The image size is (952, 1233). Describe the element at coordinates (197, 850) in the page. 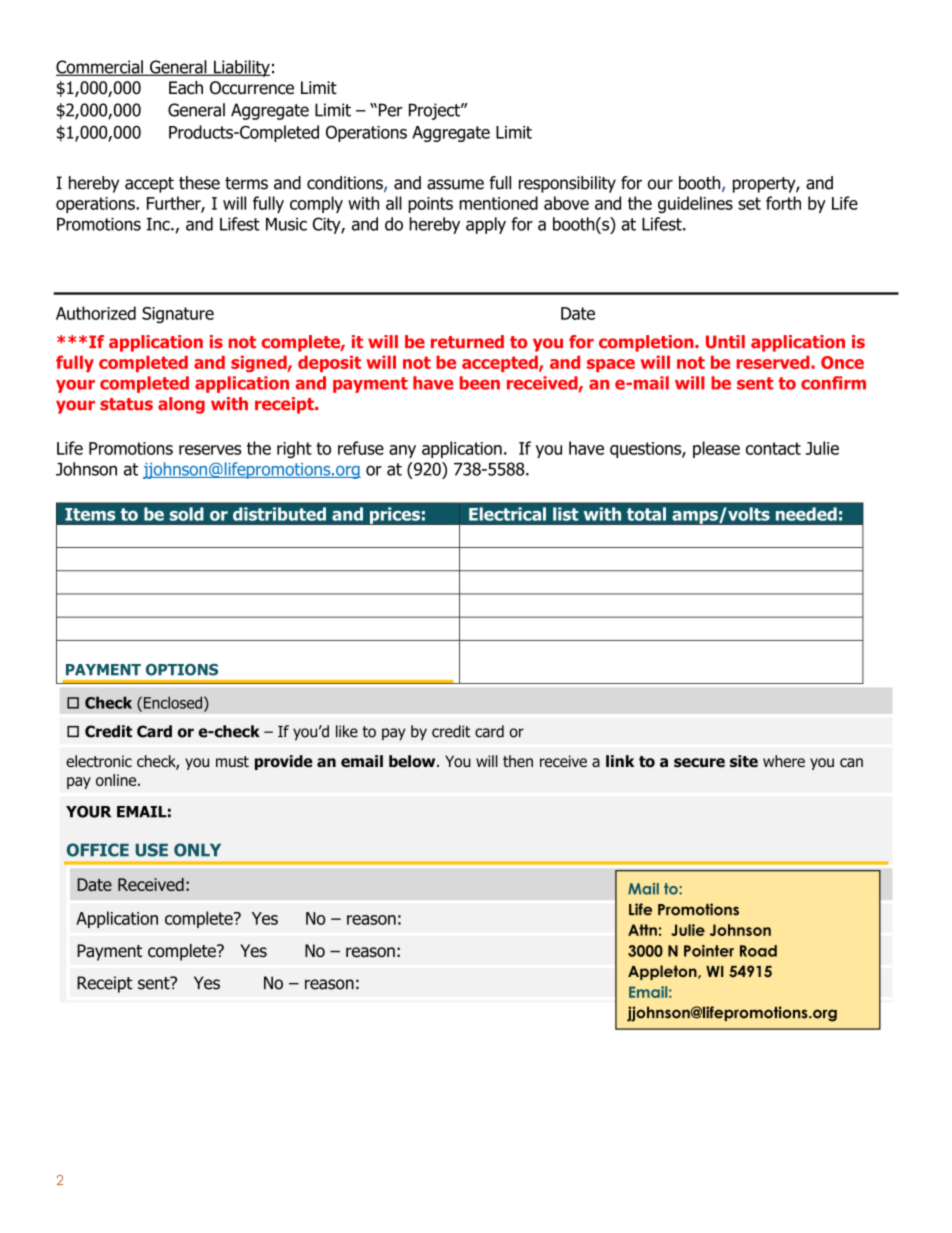

I see `ONLY` at that location.
